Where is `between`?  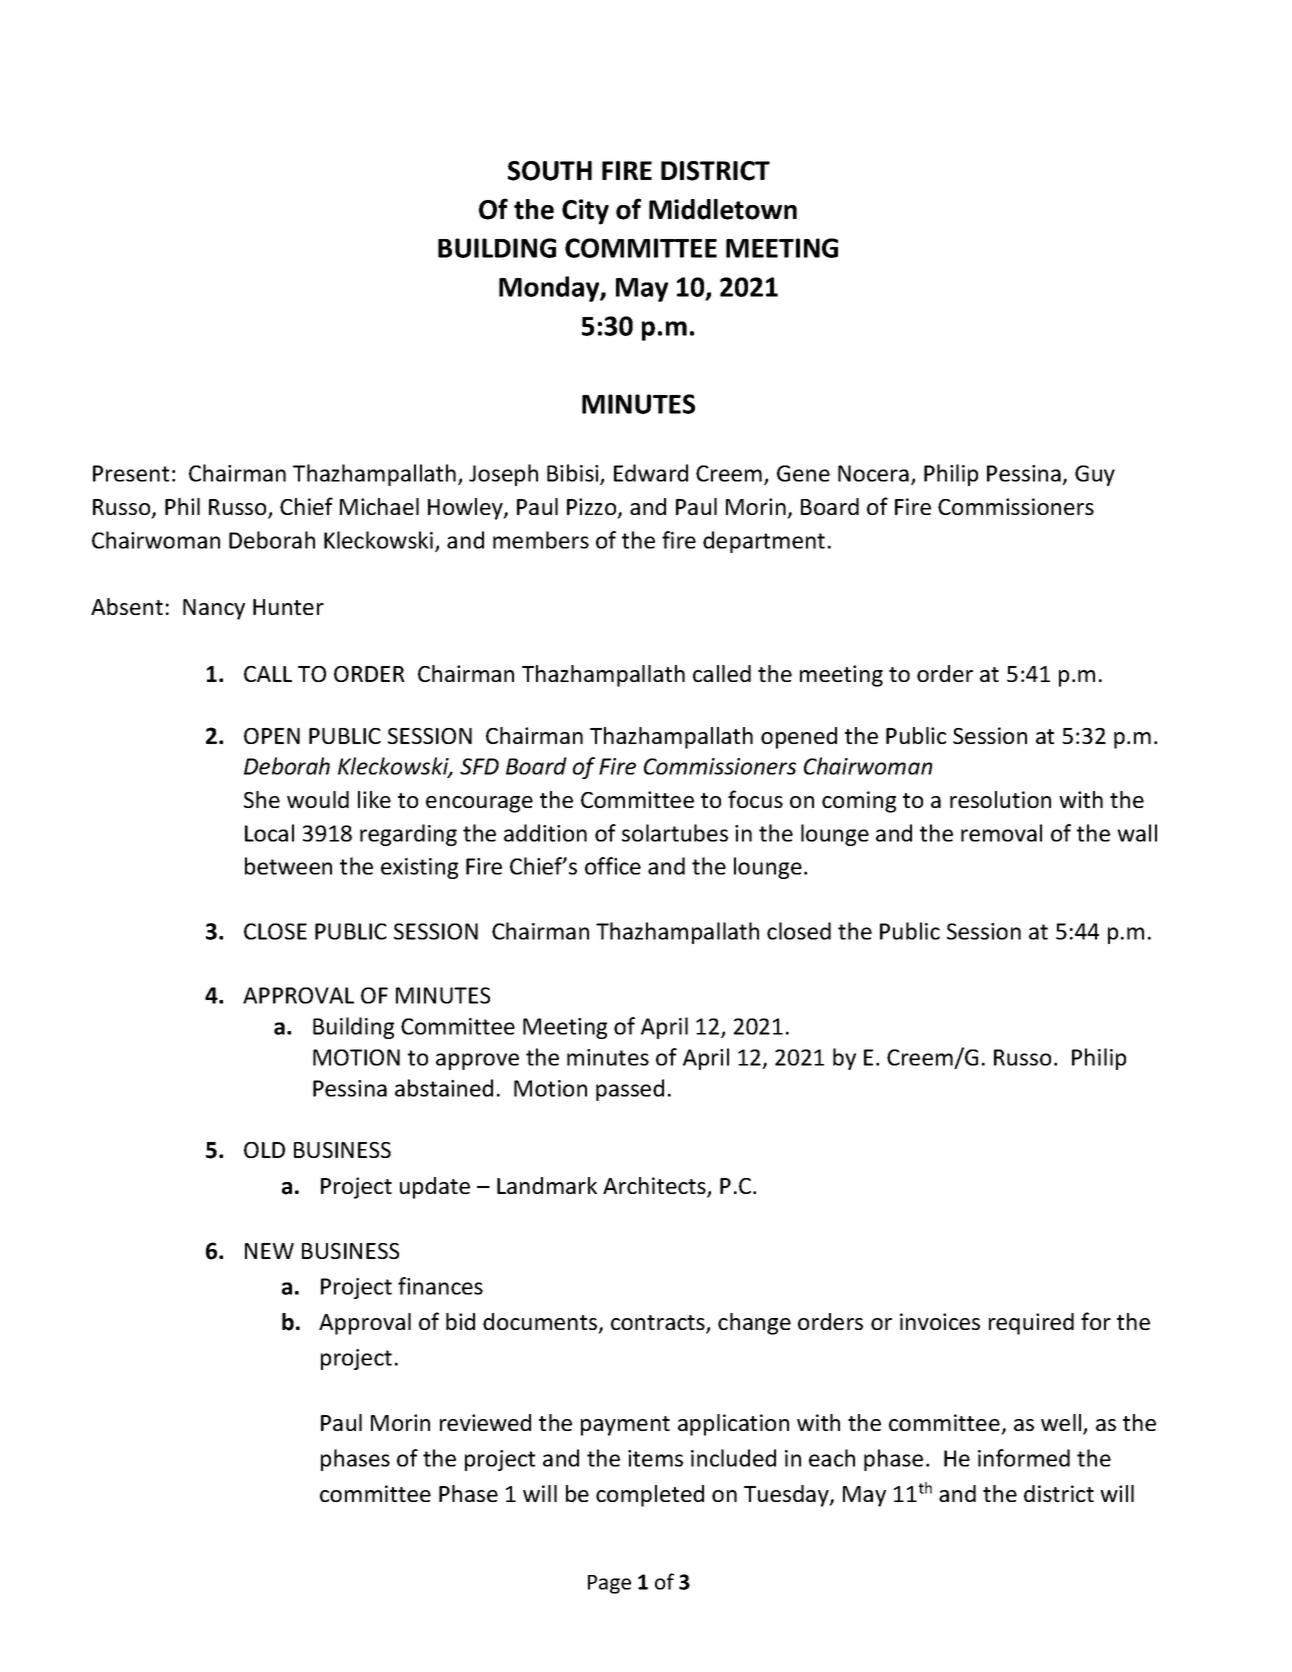 between is located at coordinates (288, 866).
